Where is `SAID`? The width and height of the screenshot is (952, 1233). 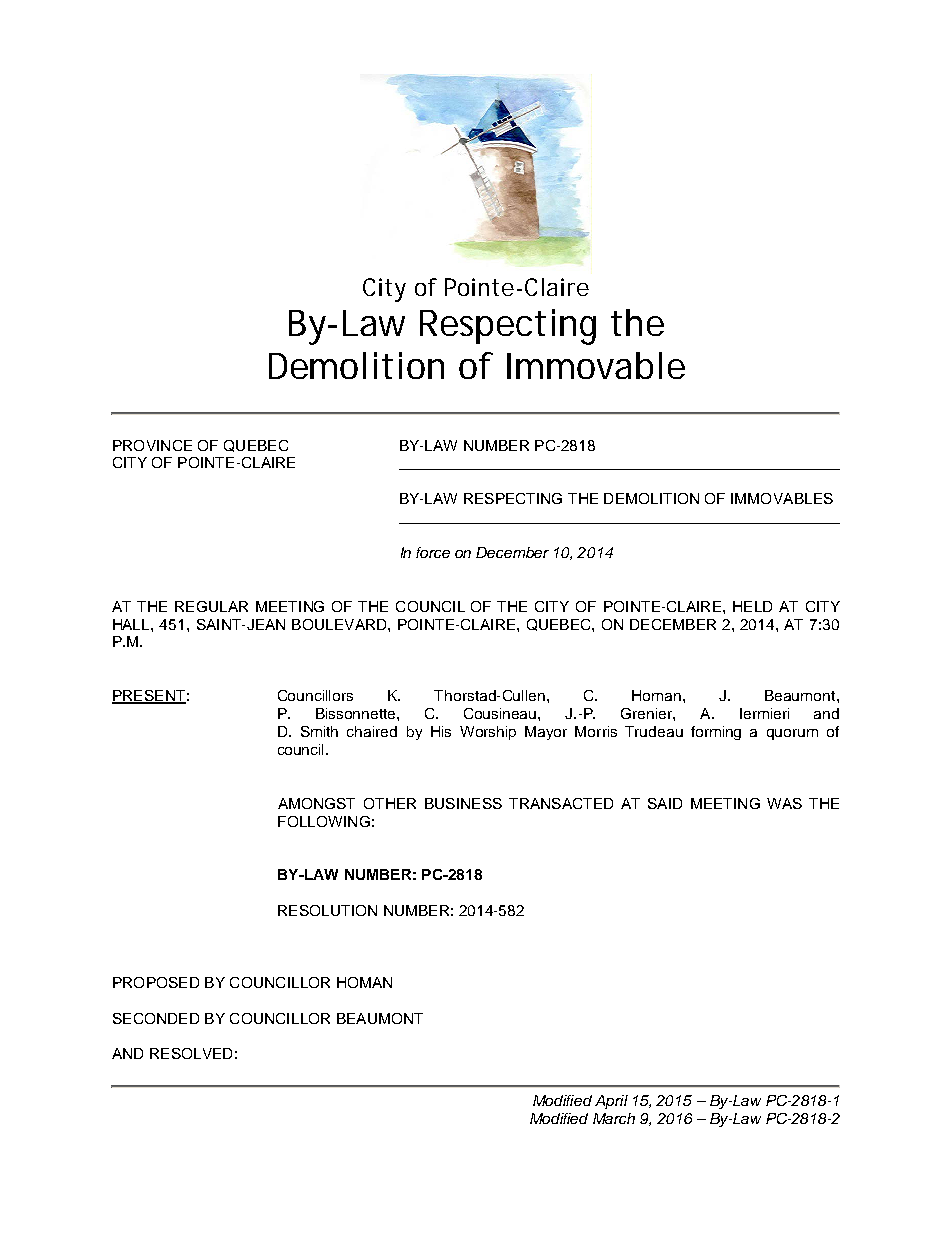 SAID is located at coordinates (665, 803).
